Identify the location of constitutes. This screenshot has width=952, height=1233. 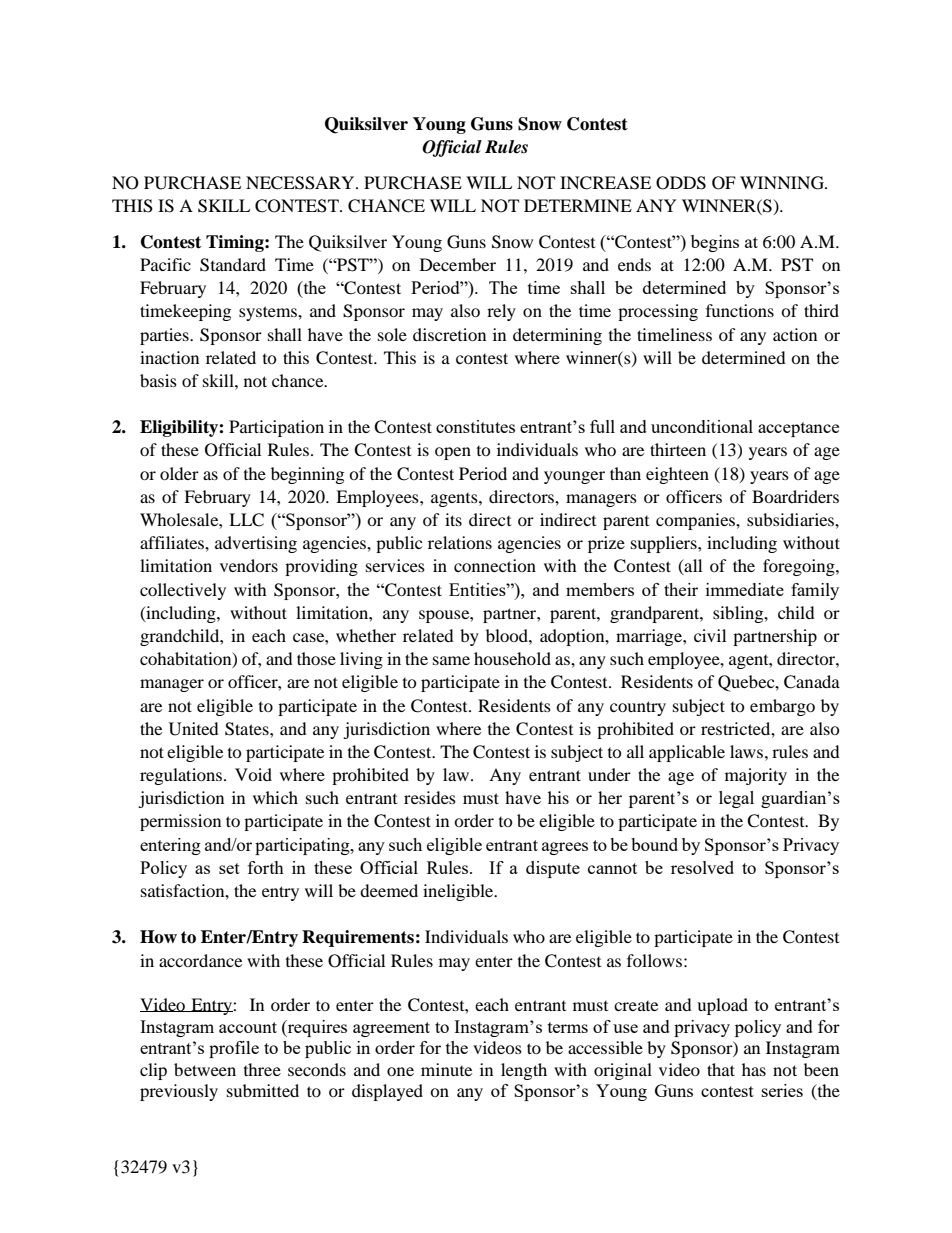
(475, 426).
